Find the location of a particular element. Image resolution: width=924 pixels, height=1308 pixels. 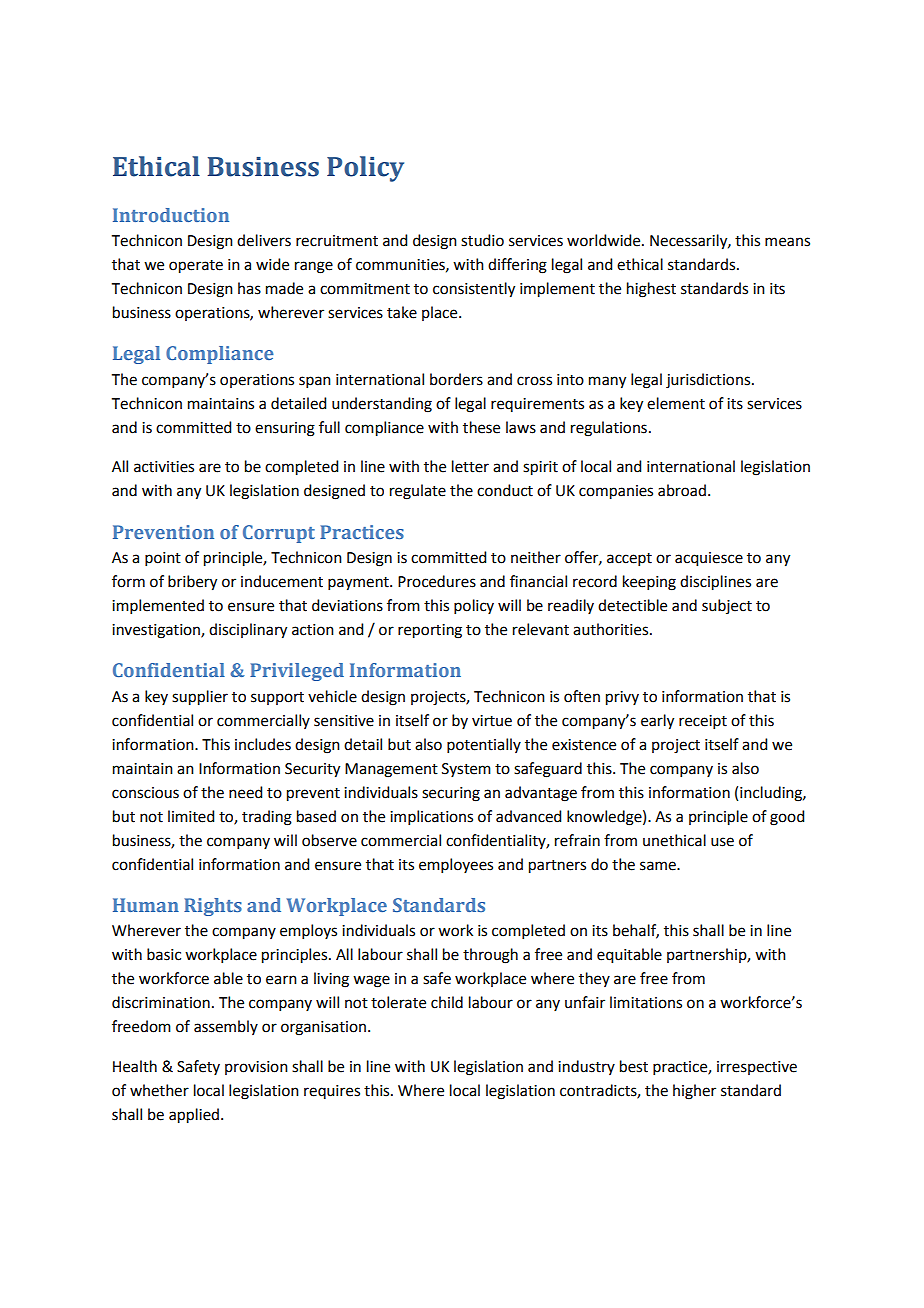

higher is located at coordinates (694, 1092).
